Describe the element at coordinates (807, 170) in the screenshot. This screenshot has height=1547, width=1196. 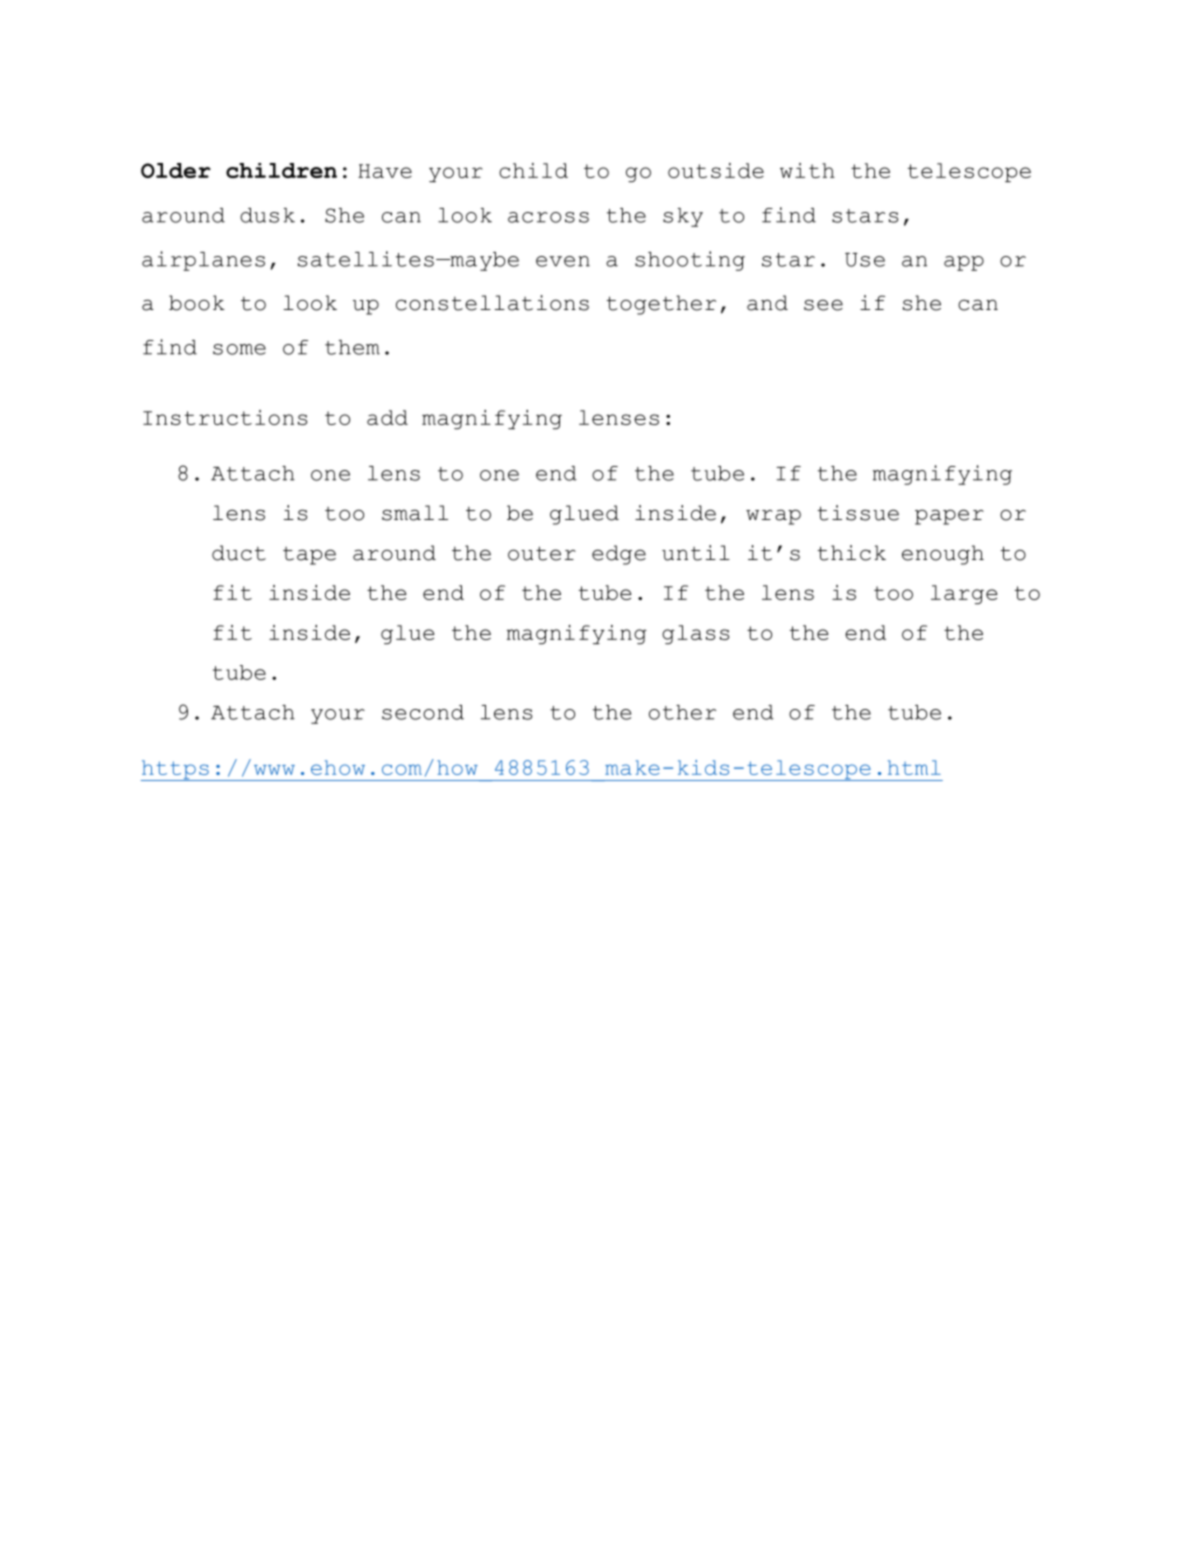
I see `with` at that location.
